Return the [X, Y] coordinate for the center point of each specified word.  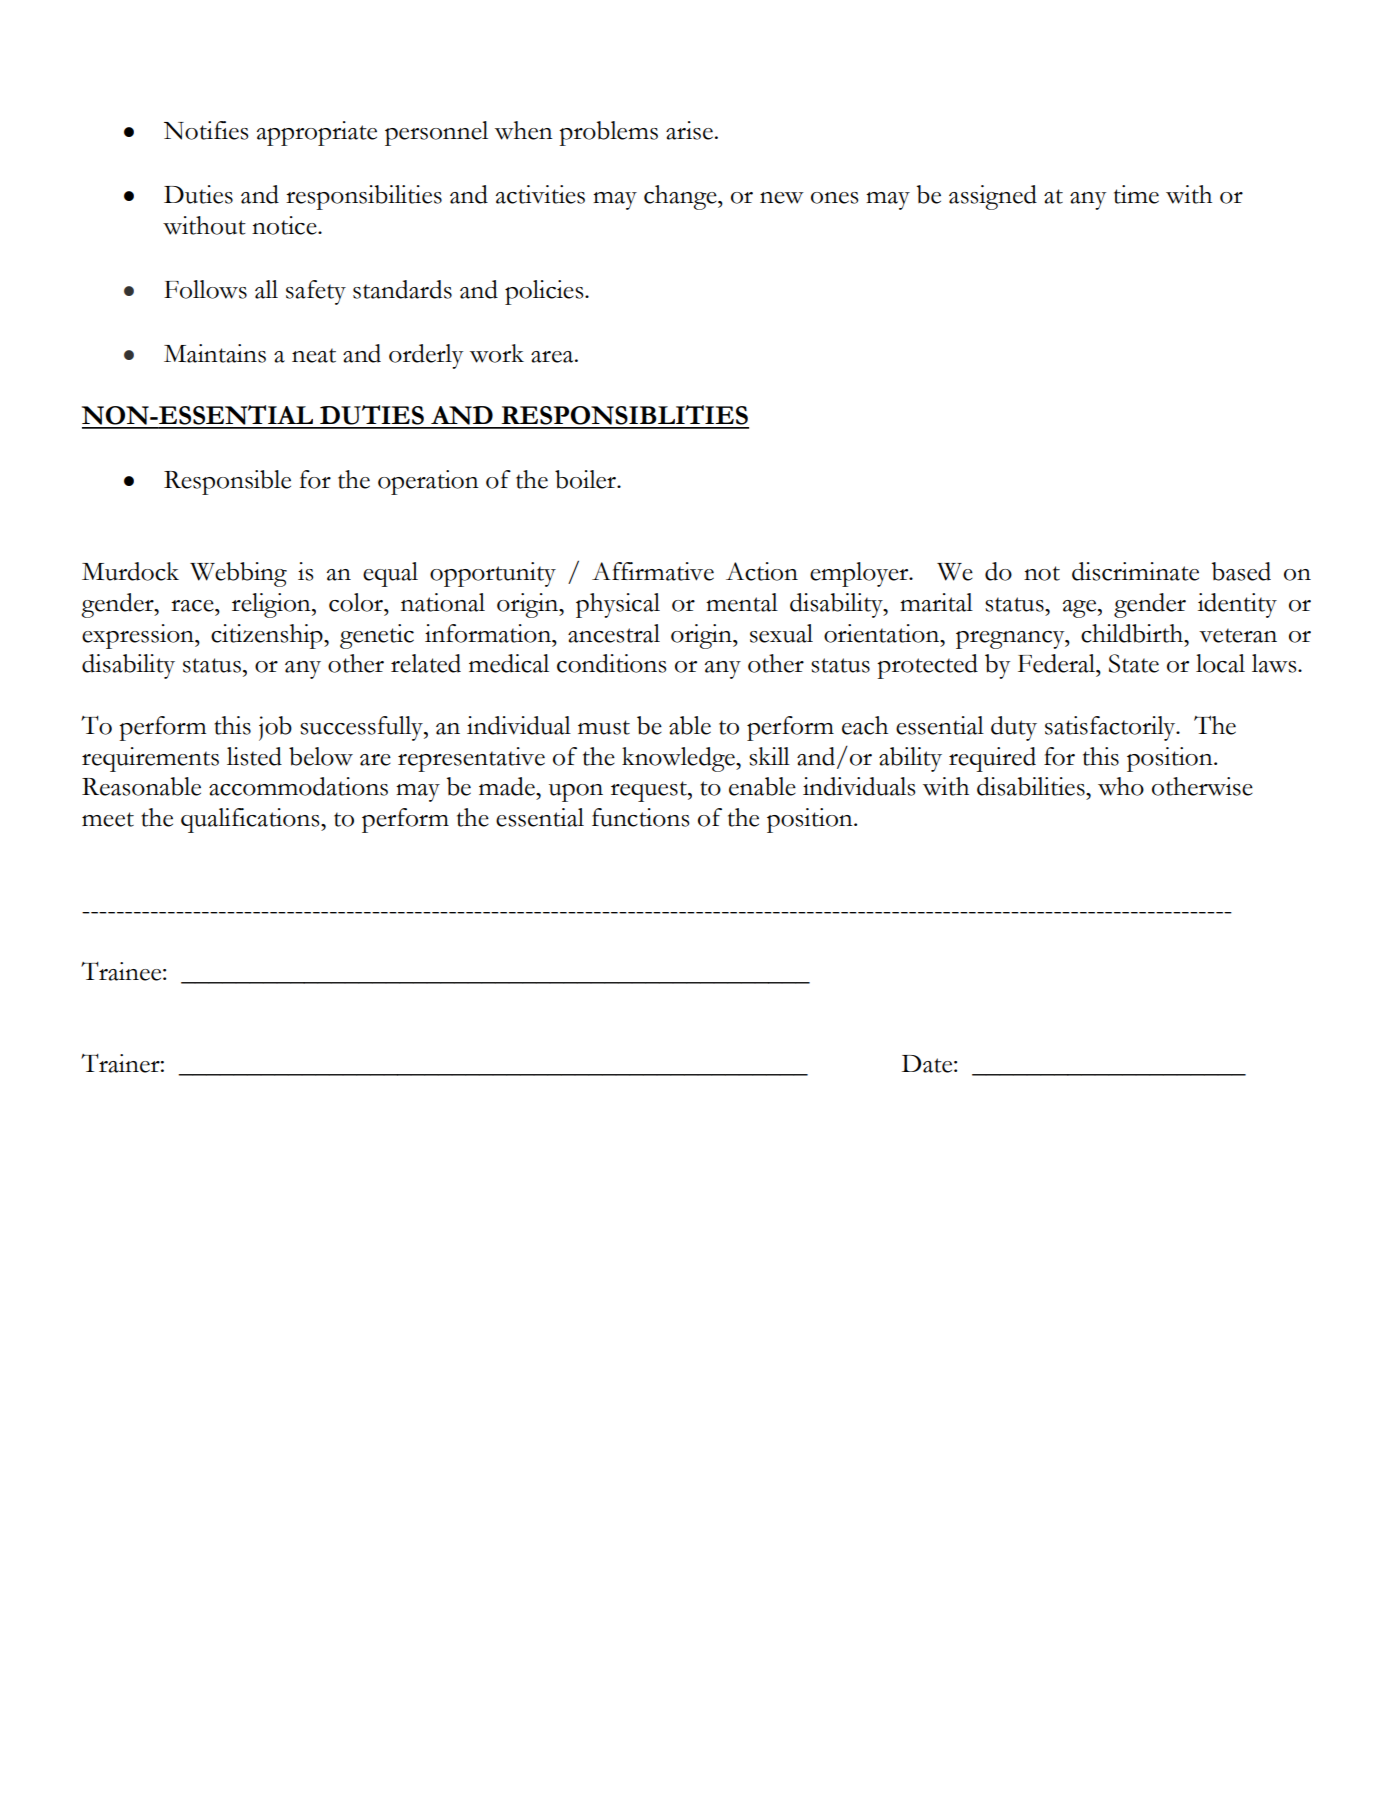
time [1136, 194]
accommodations [298, 786]
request [650, 791]
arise [689, 130]
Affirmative [653, 571]
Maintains [215, 353]
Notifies [206, 130]
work [497, 353]
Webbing [238, 574]
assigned [993, 197]
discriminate [1135, 571]
